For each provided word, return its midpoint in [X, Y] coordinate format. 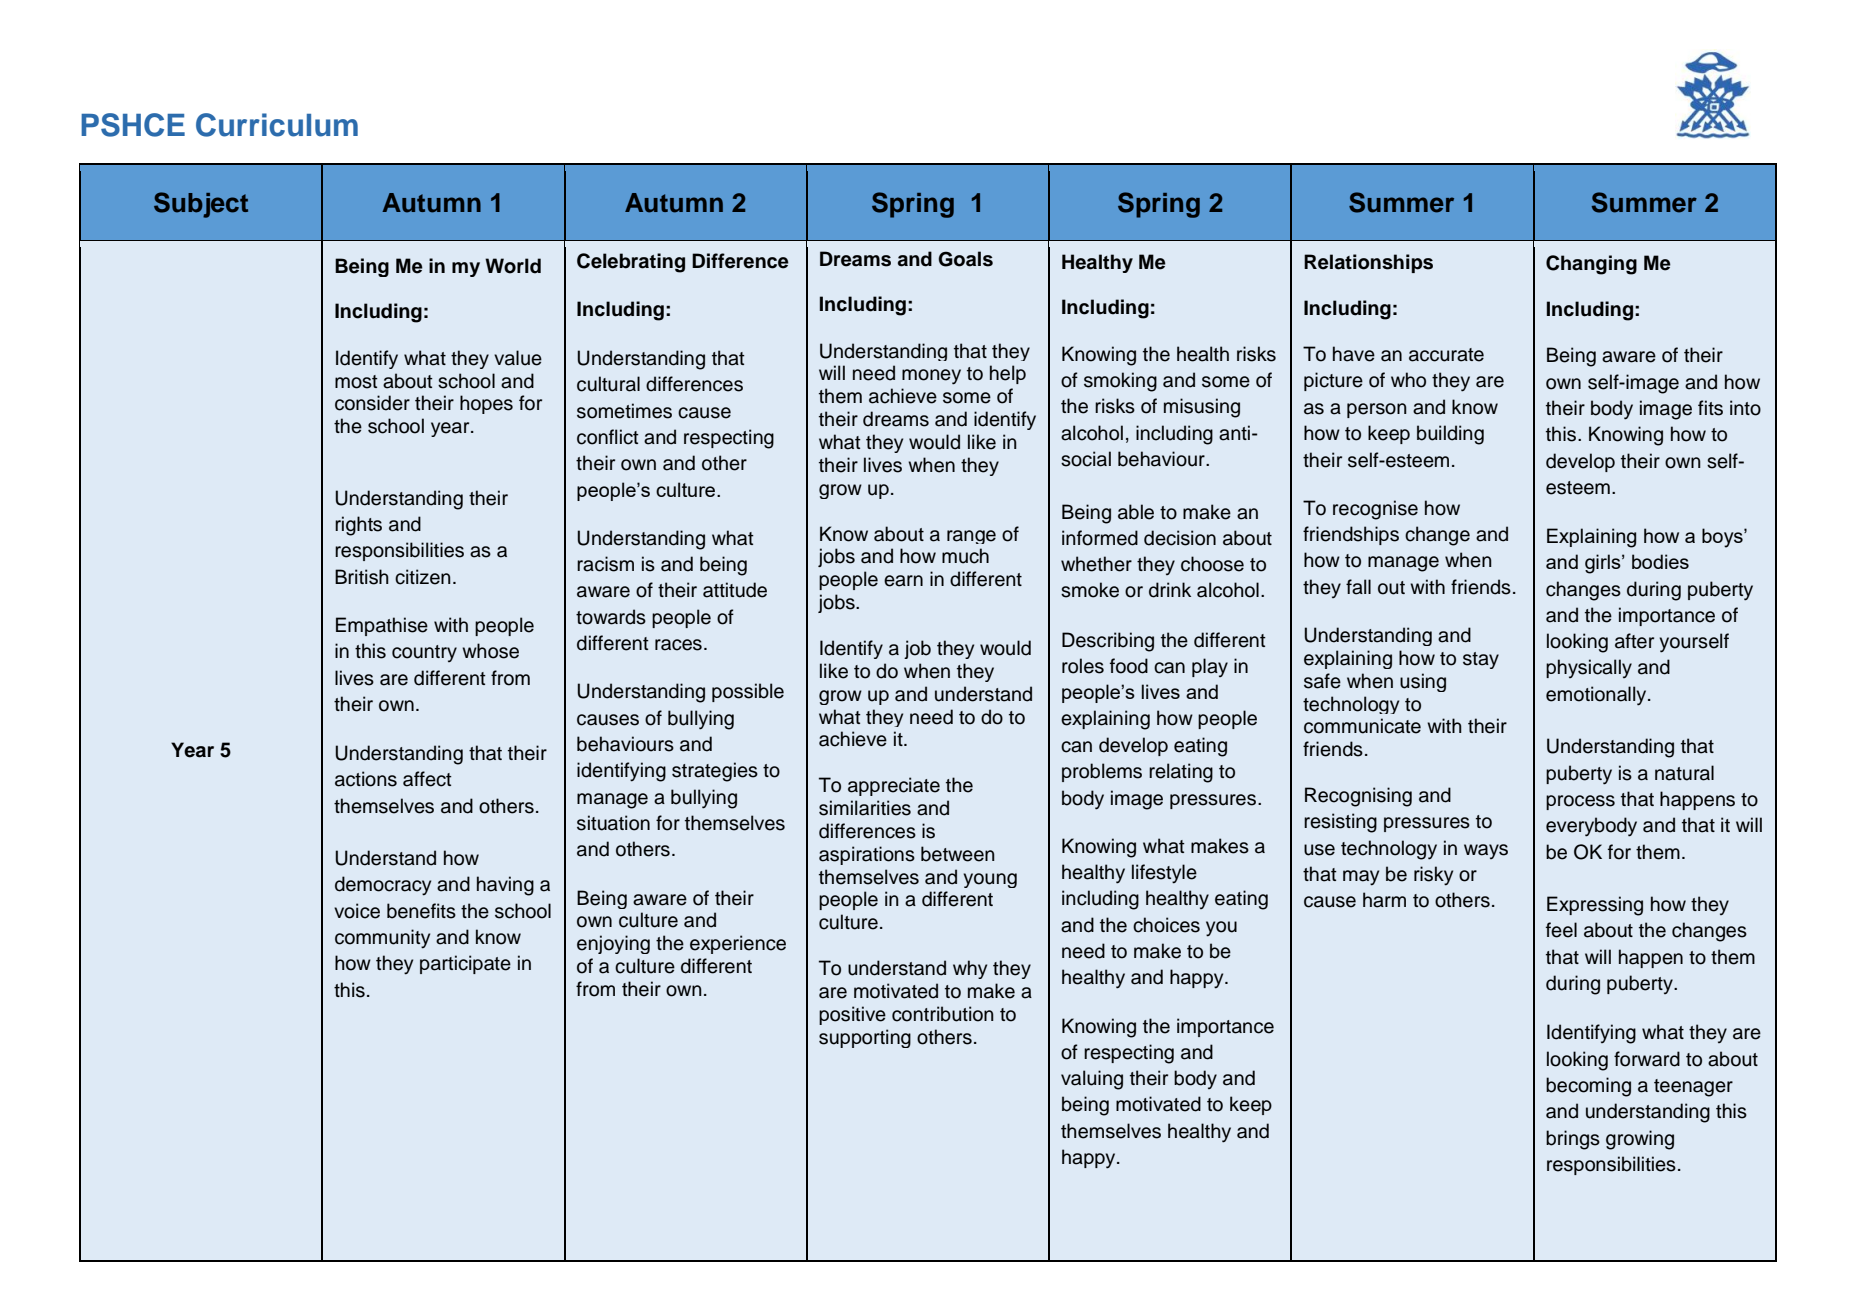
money [931, 377]
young [990, 880]
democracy [383, 886]
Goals [965, 259]
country [424, 653]
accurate [1446, 355]
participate [465, 964]
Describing [1108, 642]
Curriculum [277, 125]
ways [1486, 851]
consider [372, 403]
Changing [1591, 265]
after [1634, 641]
